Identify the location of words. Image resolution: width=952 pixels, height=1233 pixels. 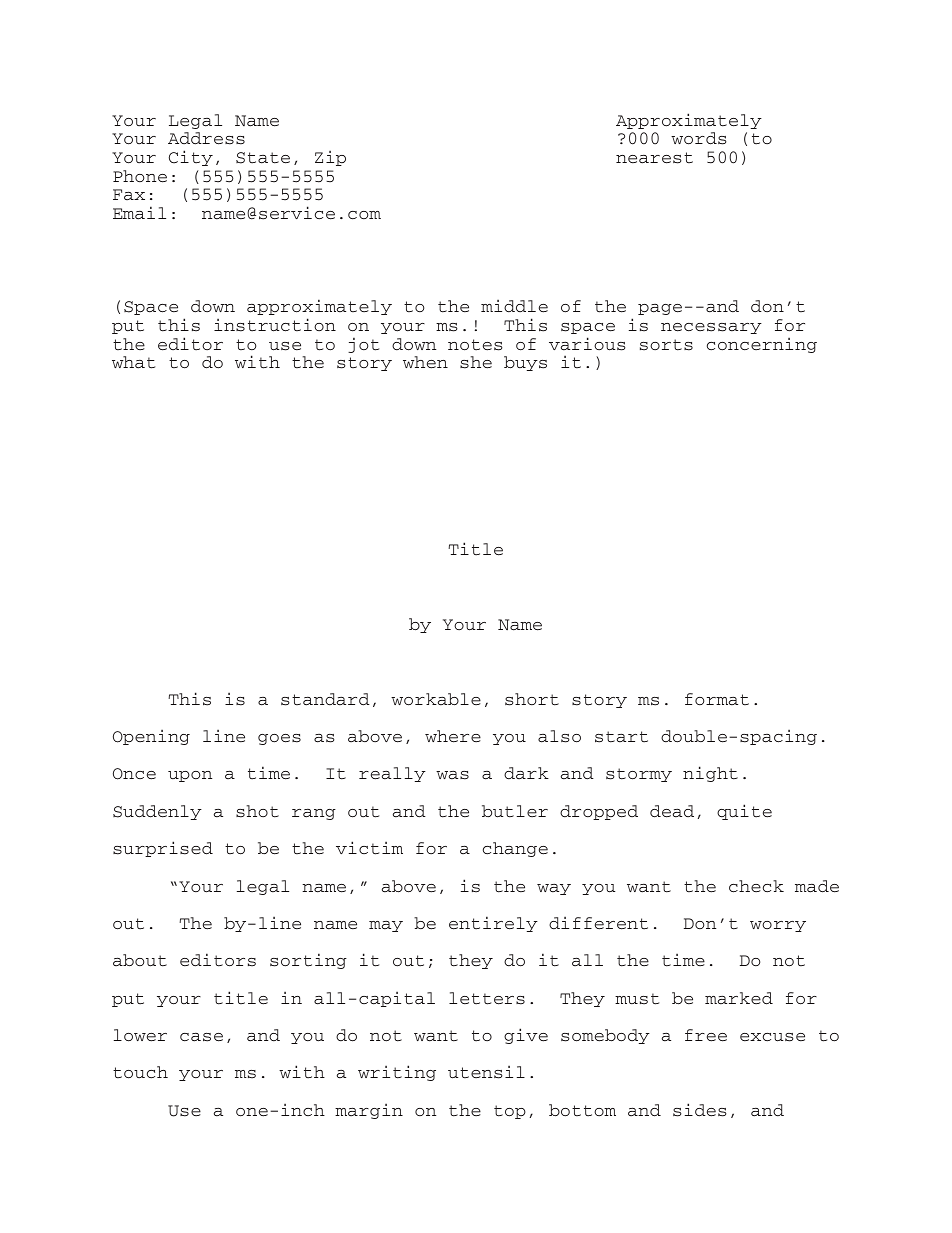
(699, 138).
